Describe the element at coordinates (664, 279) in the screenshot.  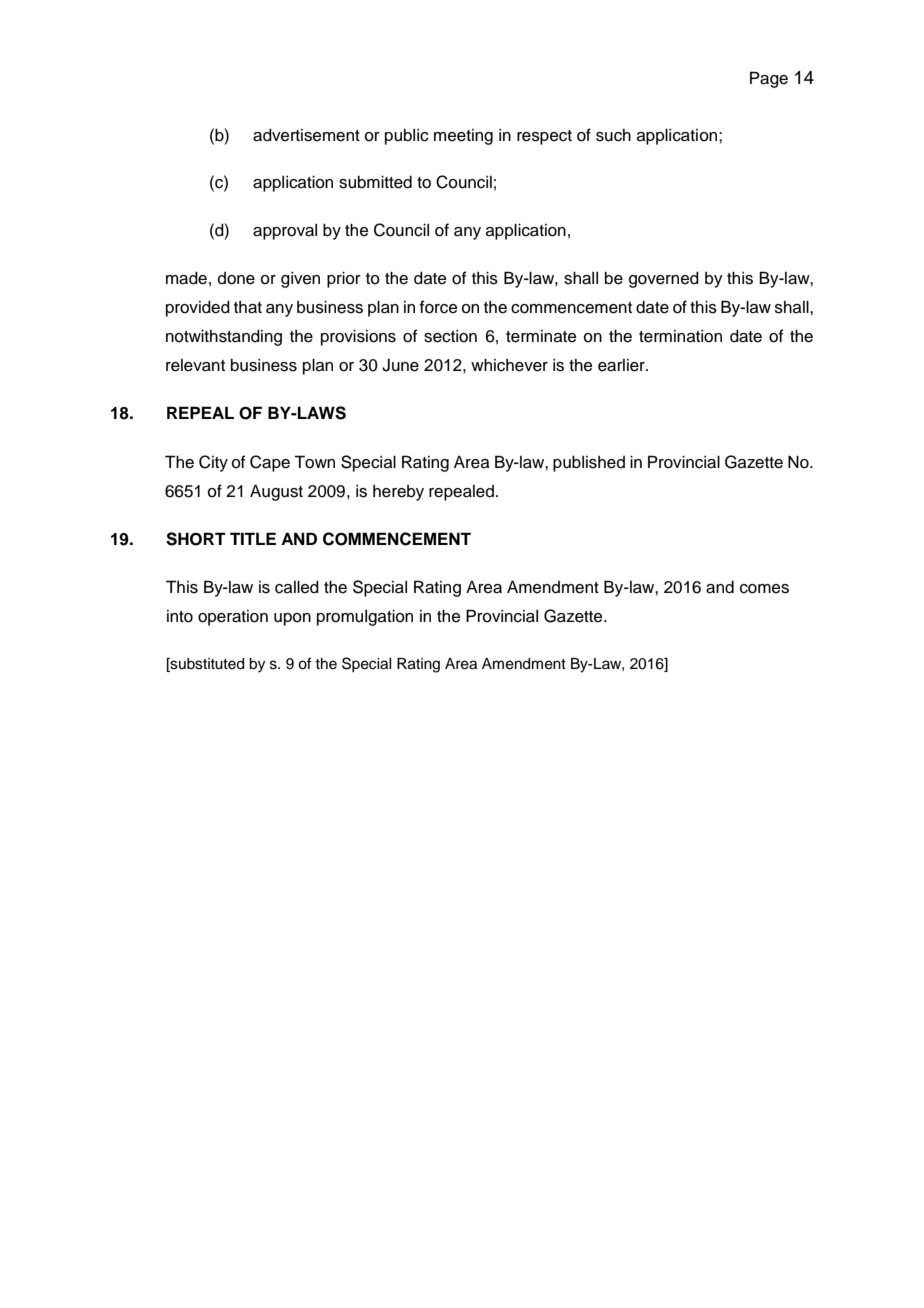
I see `governed` at that location.
